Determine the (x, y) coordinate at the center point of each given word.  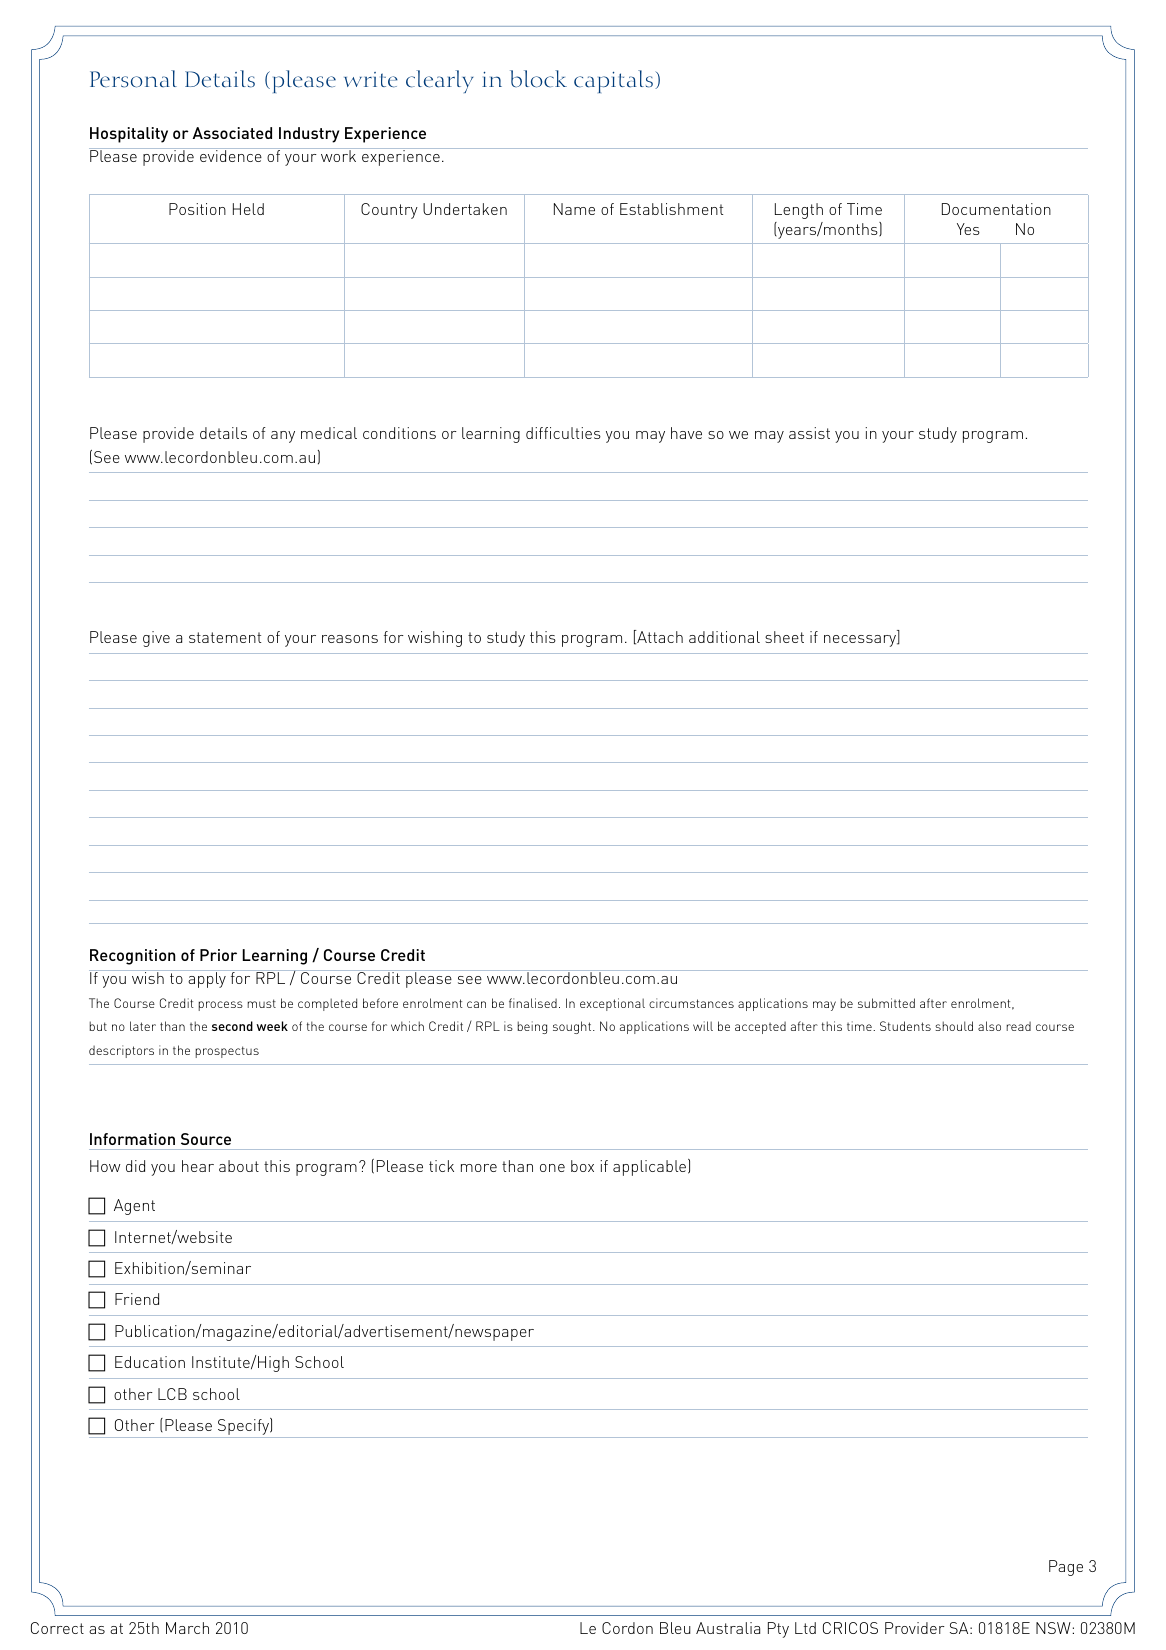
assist (809, 433)
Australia (728, 1628)
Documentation (996, 209)
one (552, 1168)
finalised (533, 1003)
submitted (886, 1003)
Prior (218, 955)
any (283, 437)
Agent (134, 1207)
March (187, 1628)
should (954, 1026)
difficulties (563, 433)
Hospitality (129, 135)
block (538, 79)
